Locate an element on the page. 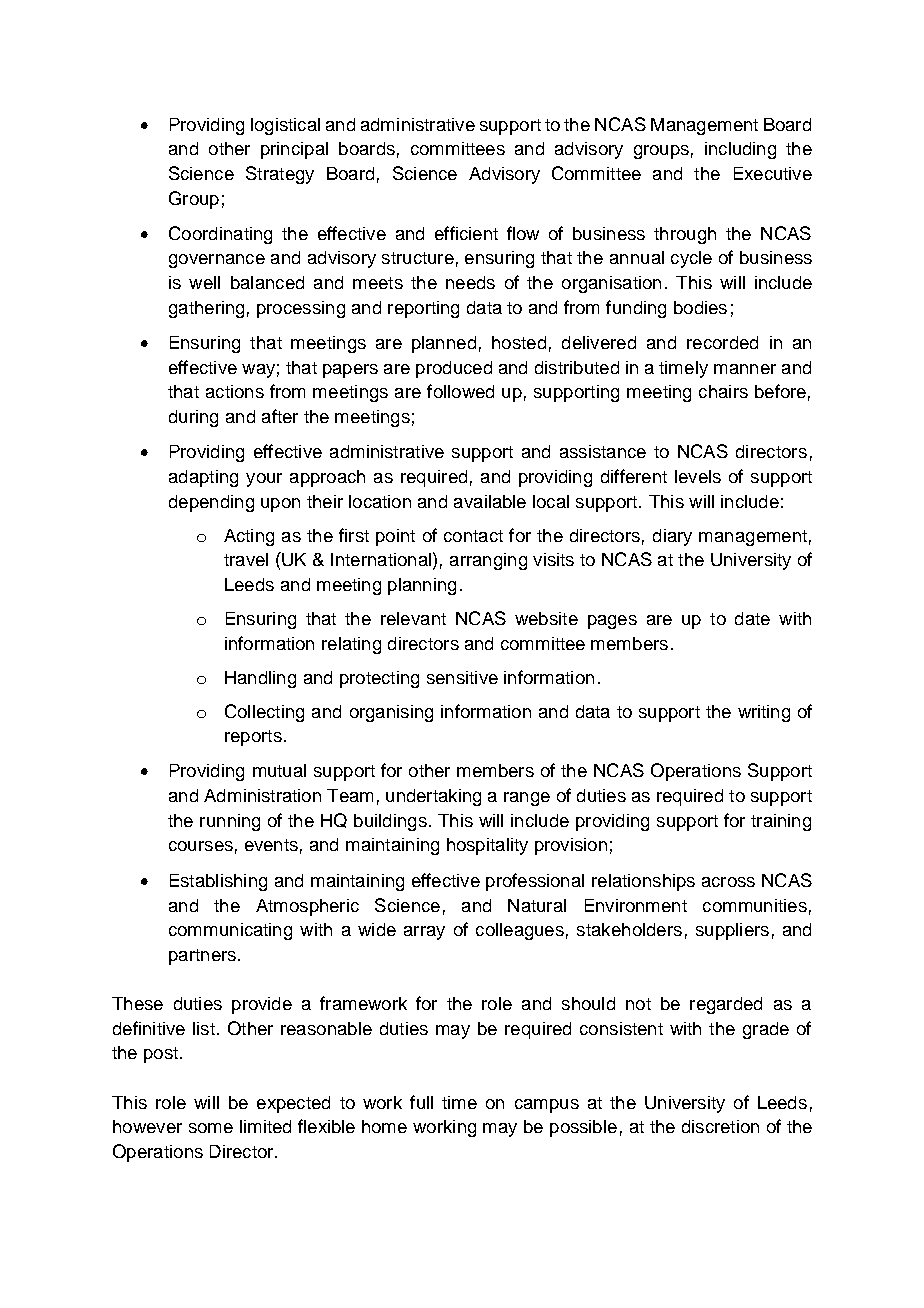 This image has width=924, height=1308. undertaking is located at coordinates (433, 797).
